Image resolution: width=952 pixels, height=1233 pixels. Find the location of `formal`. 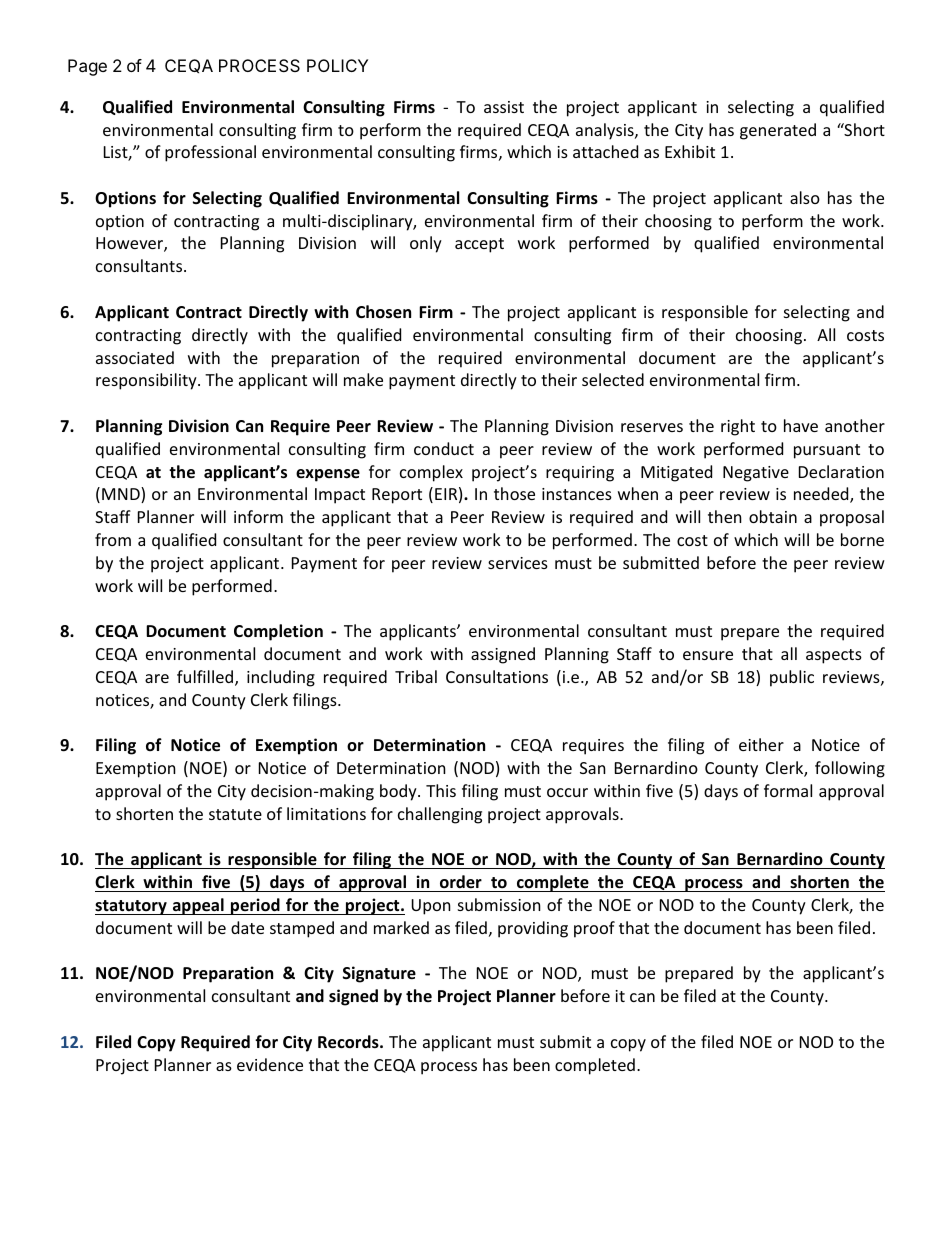

formal is located at coordinates (788, 790).
